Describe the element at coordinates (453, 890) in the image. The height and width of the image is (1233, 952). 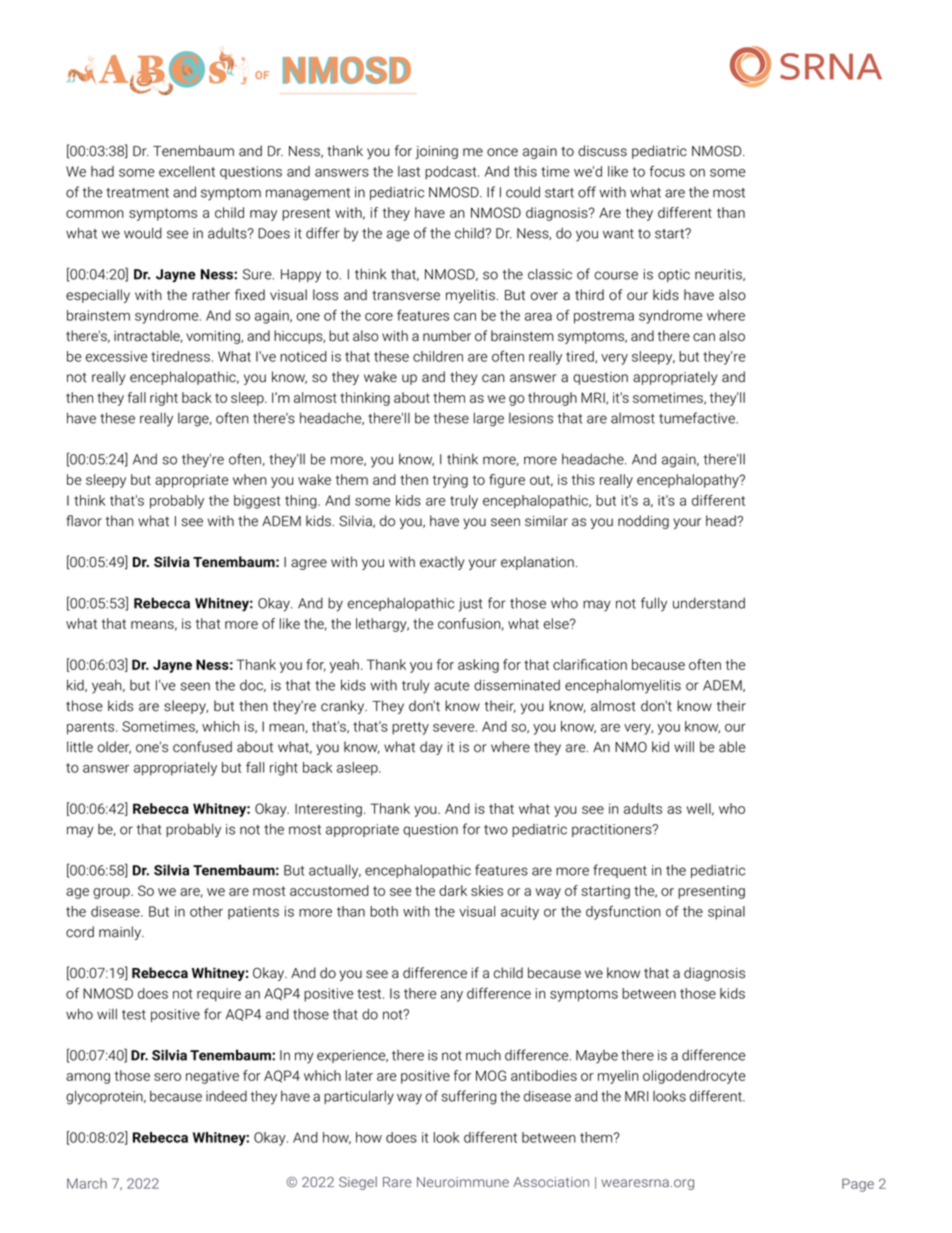
I see `dark` at that location.
